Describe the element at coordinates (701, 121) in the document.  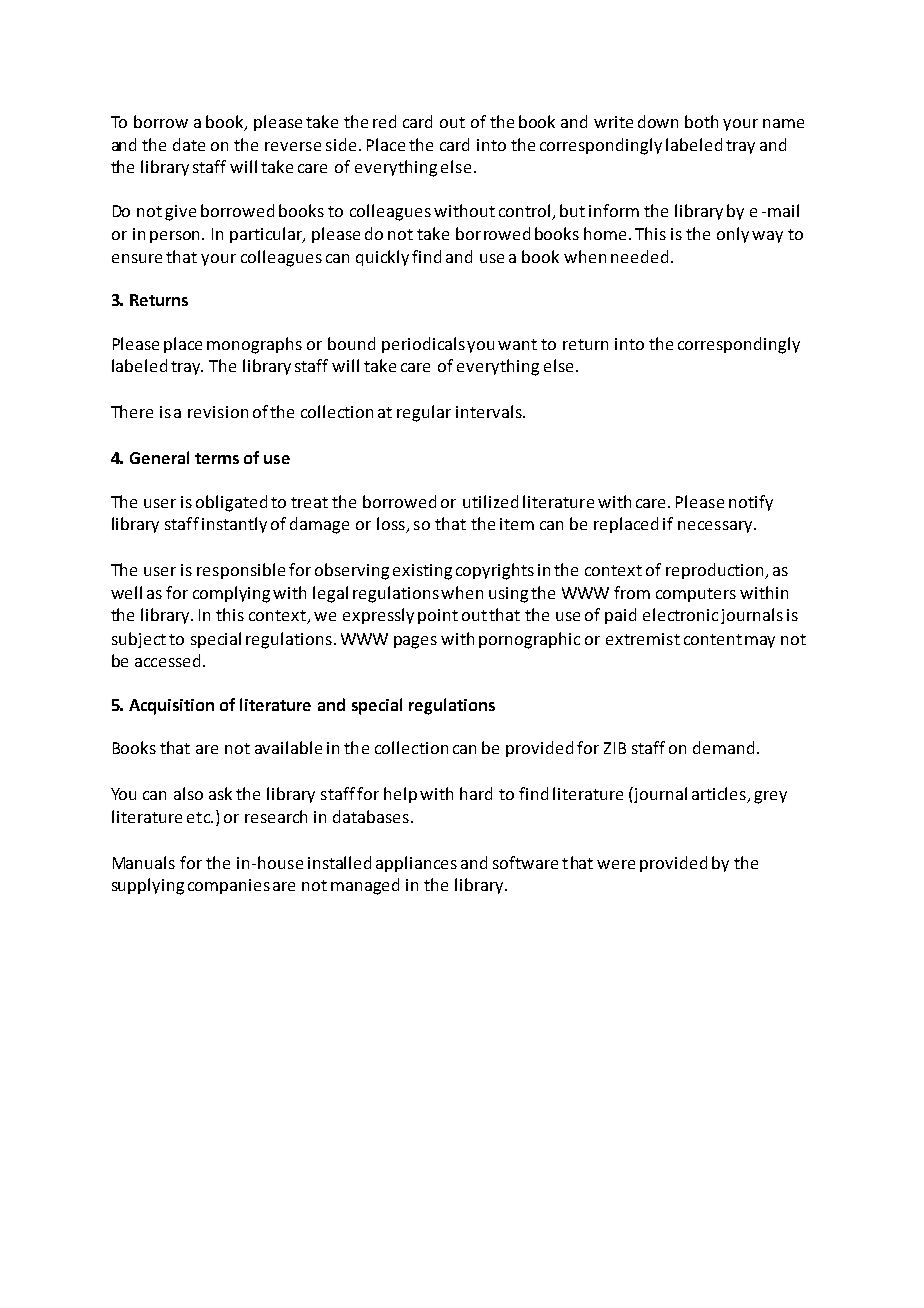
I see `both` at that location.
